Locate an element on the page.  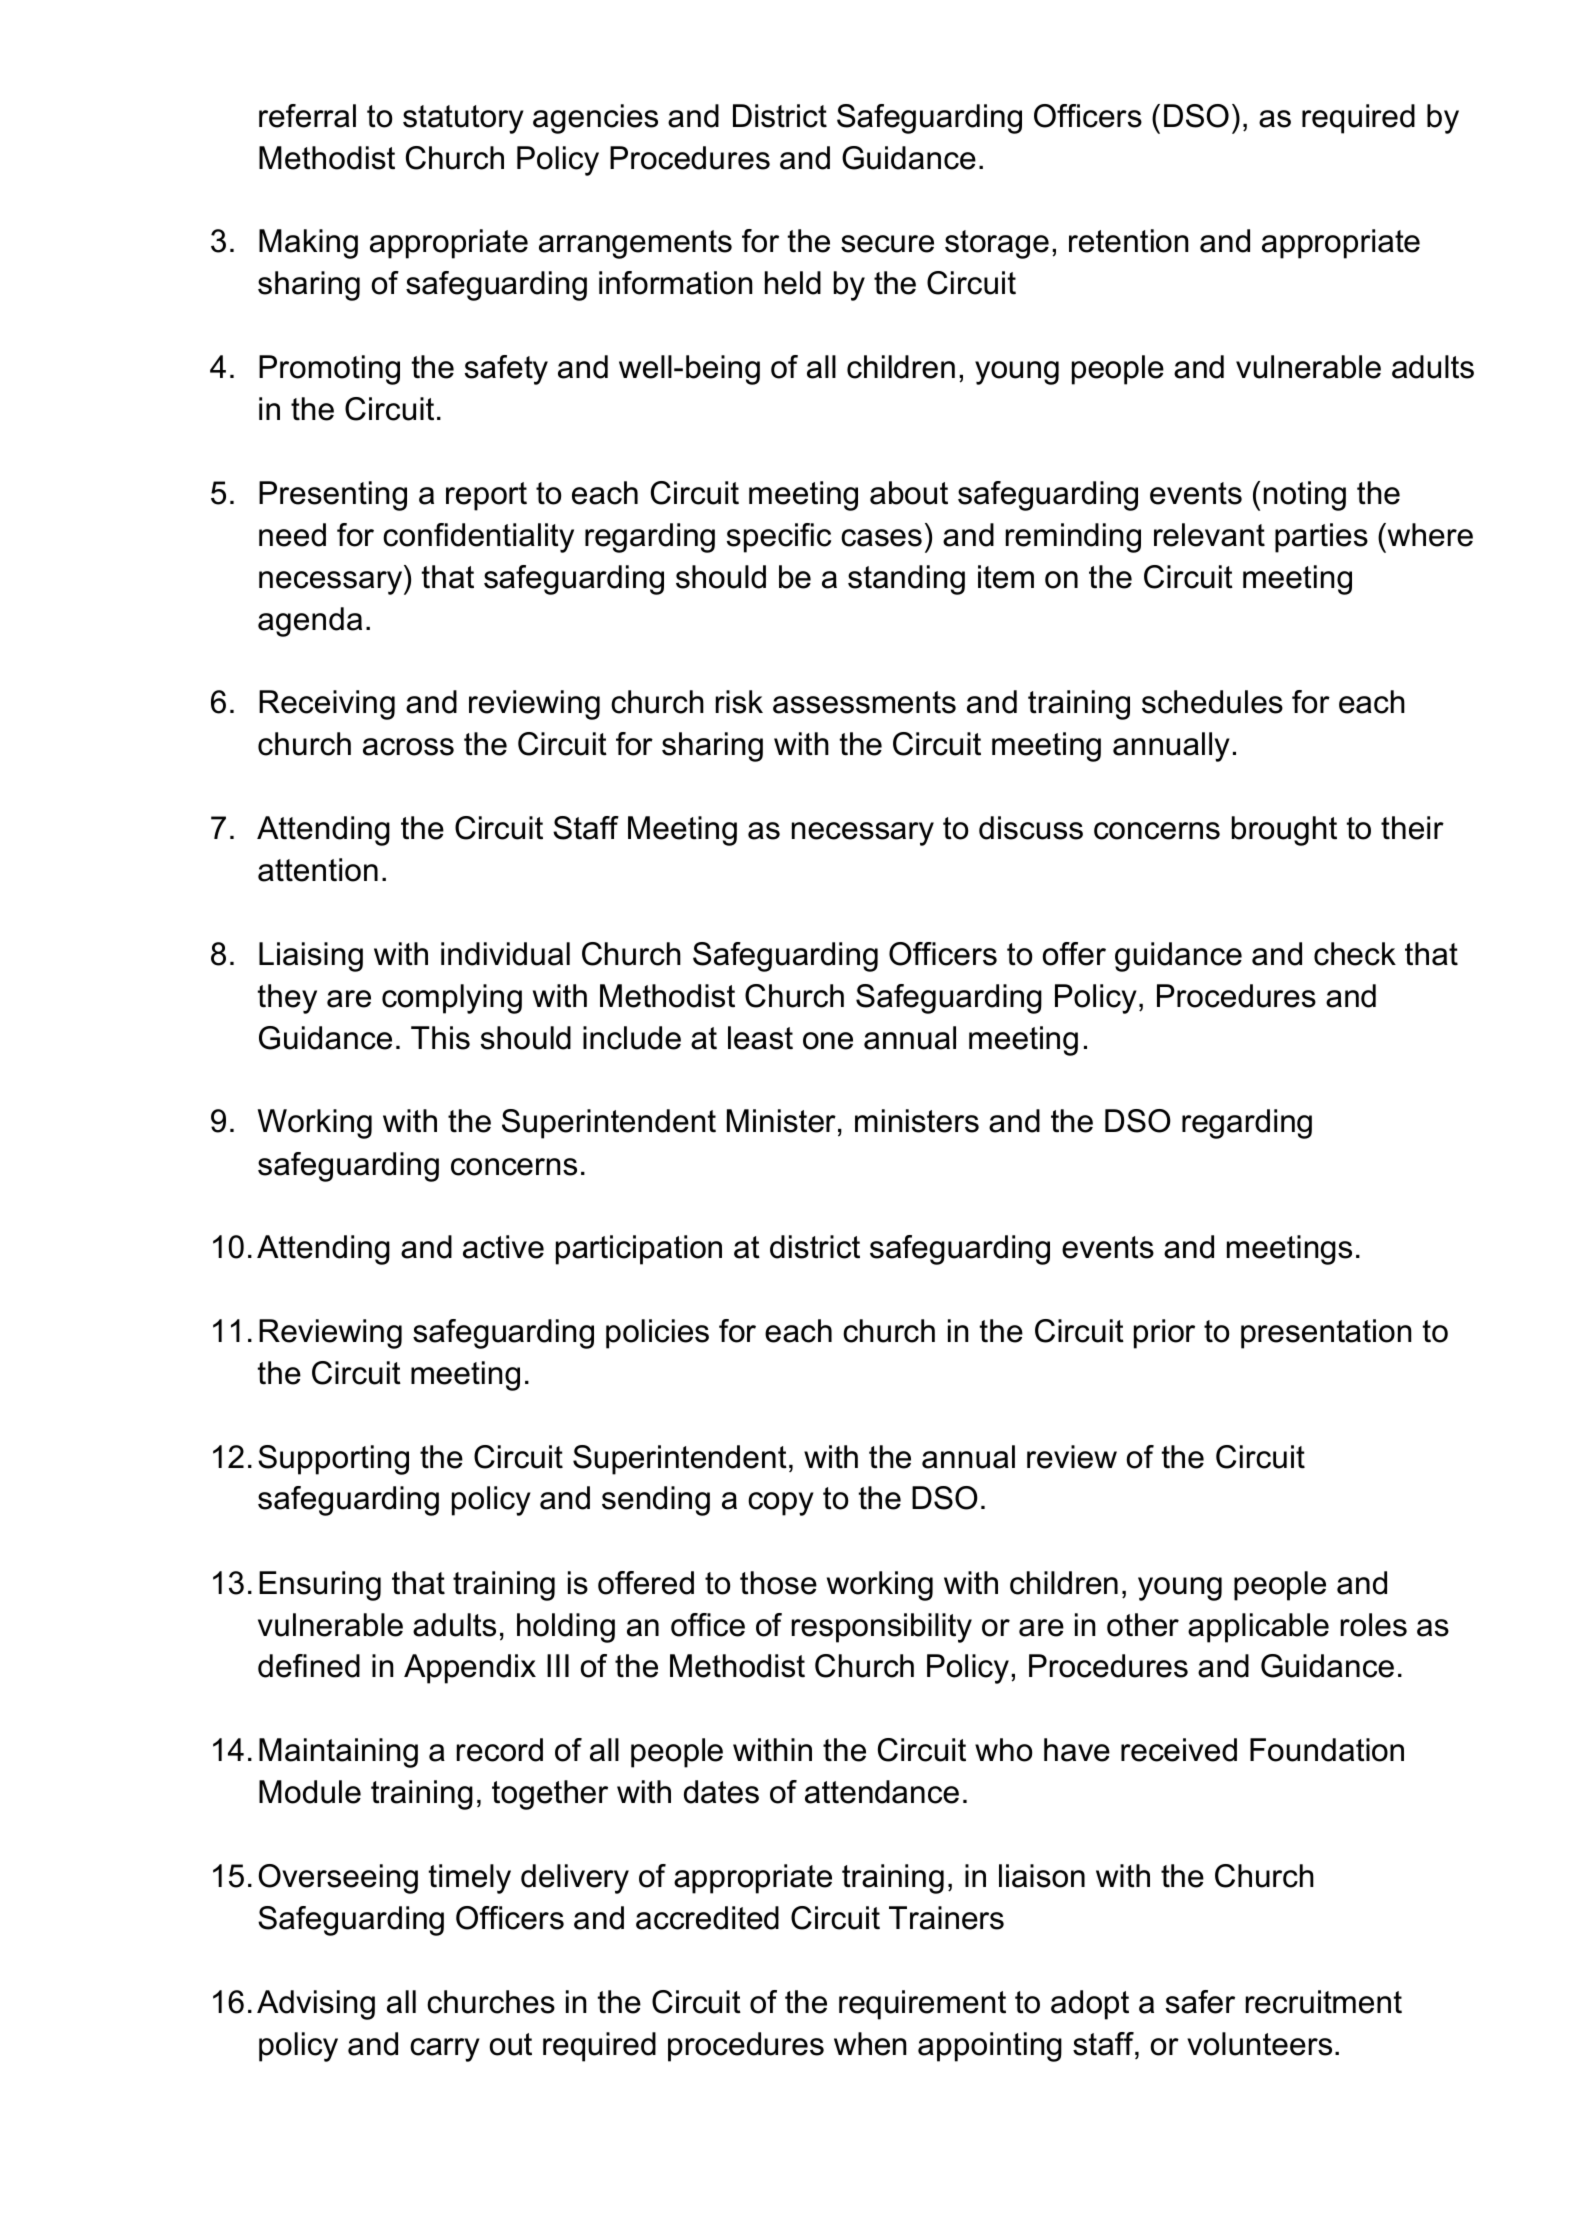
check is located at coordinates (1355, 954).
